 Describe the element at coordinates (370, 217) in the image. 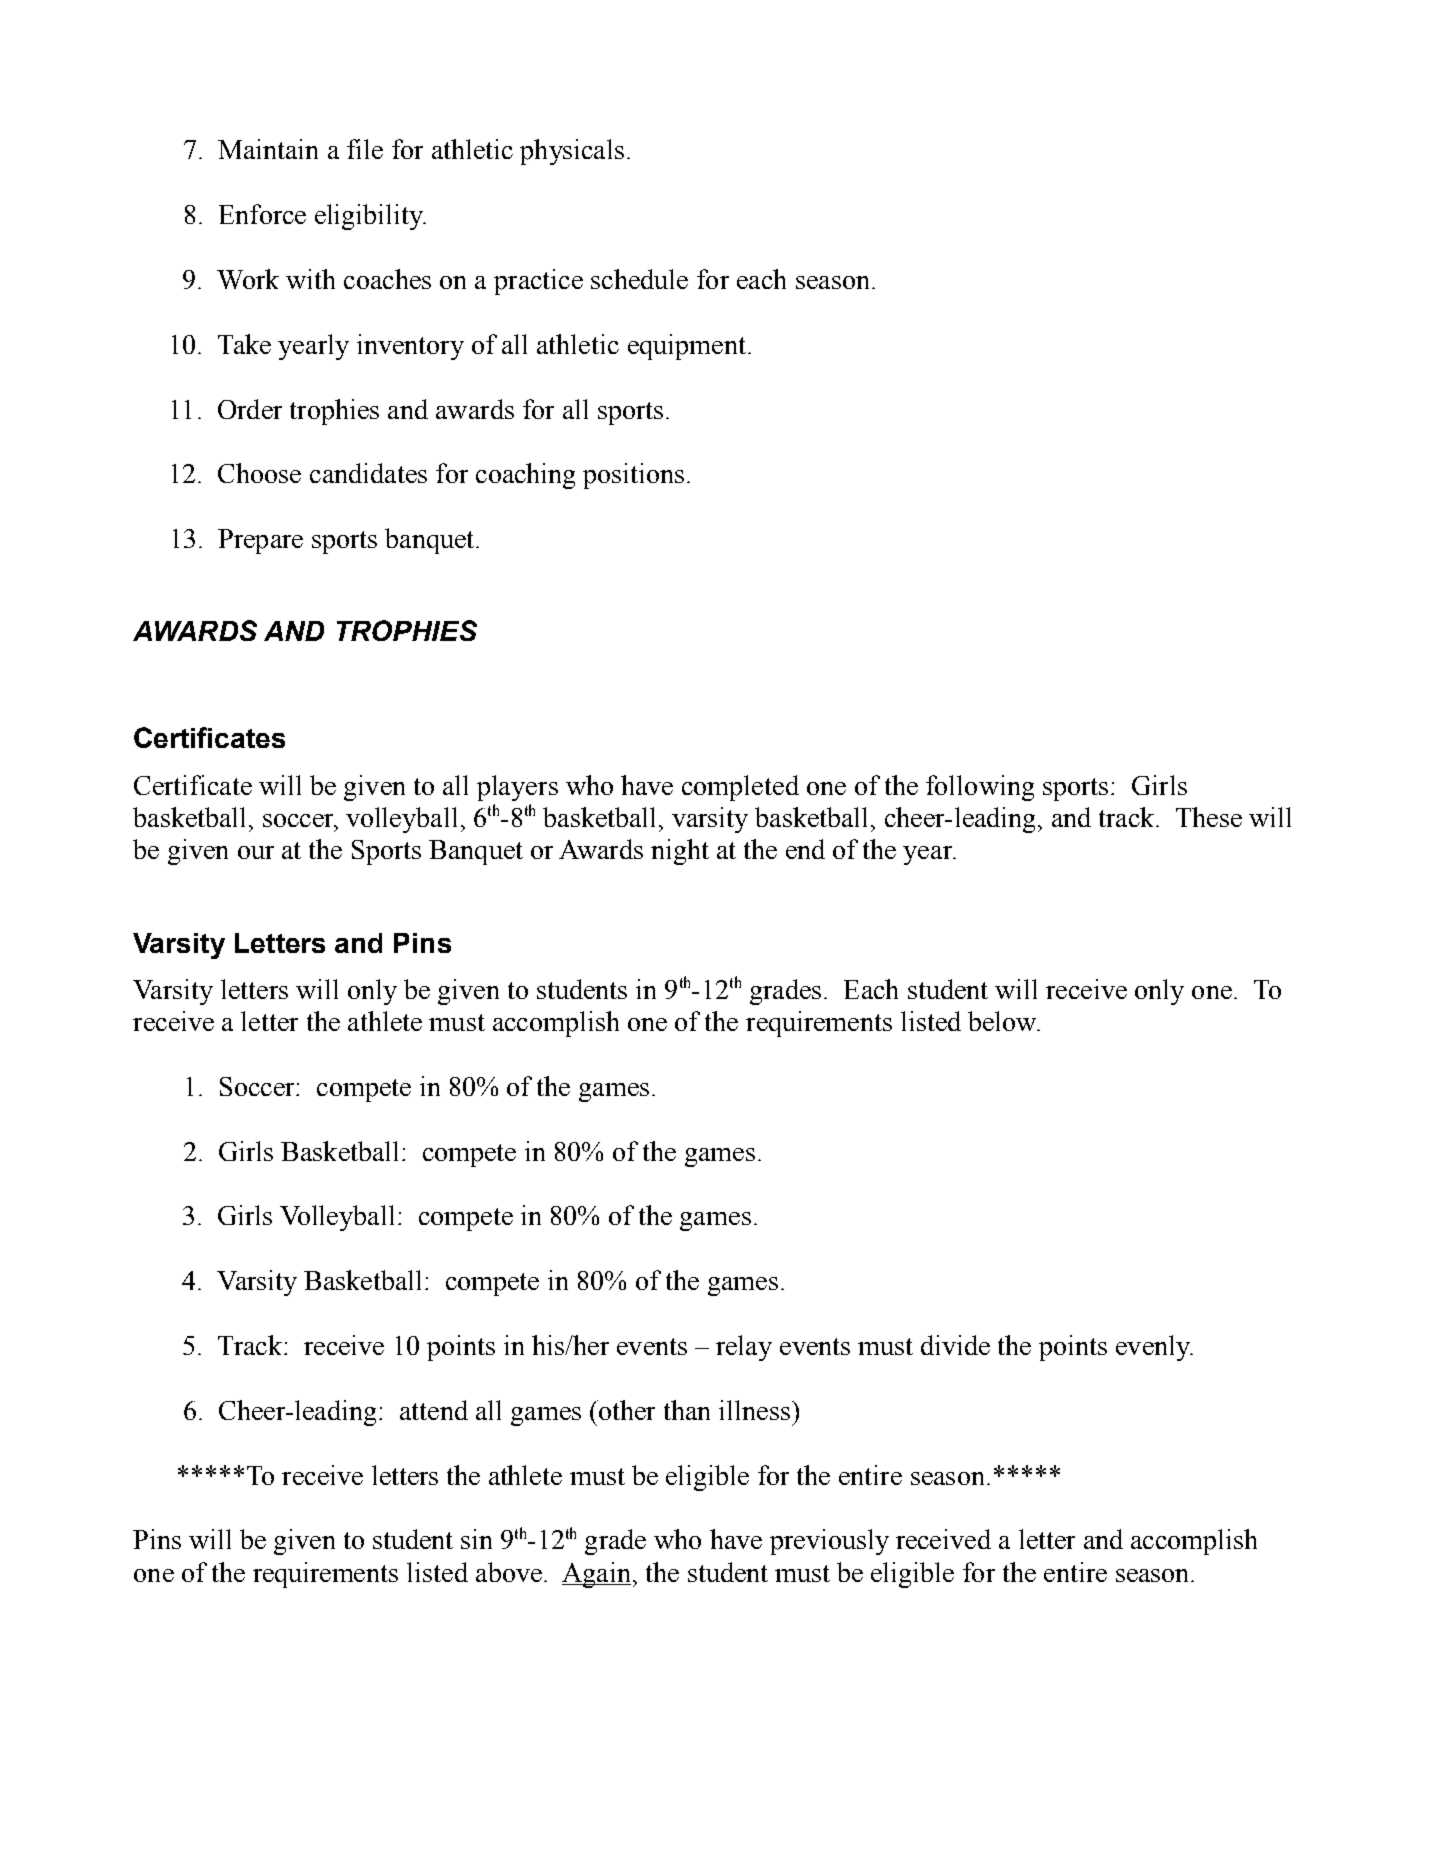

I see `eligibility` at that location.
